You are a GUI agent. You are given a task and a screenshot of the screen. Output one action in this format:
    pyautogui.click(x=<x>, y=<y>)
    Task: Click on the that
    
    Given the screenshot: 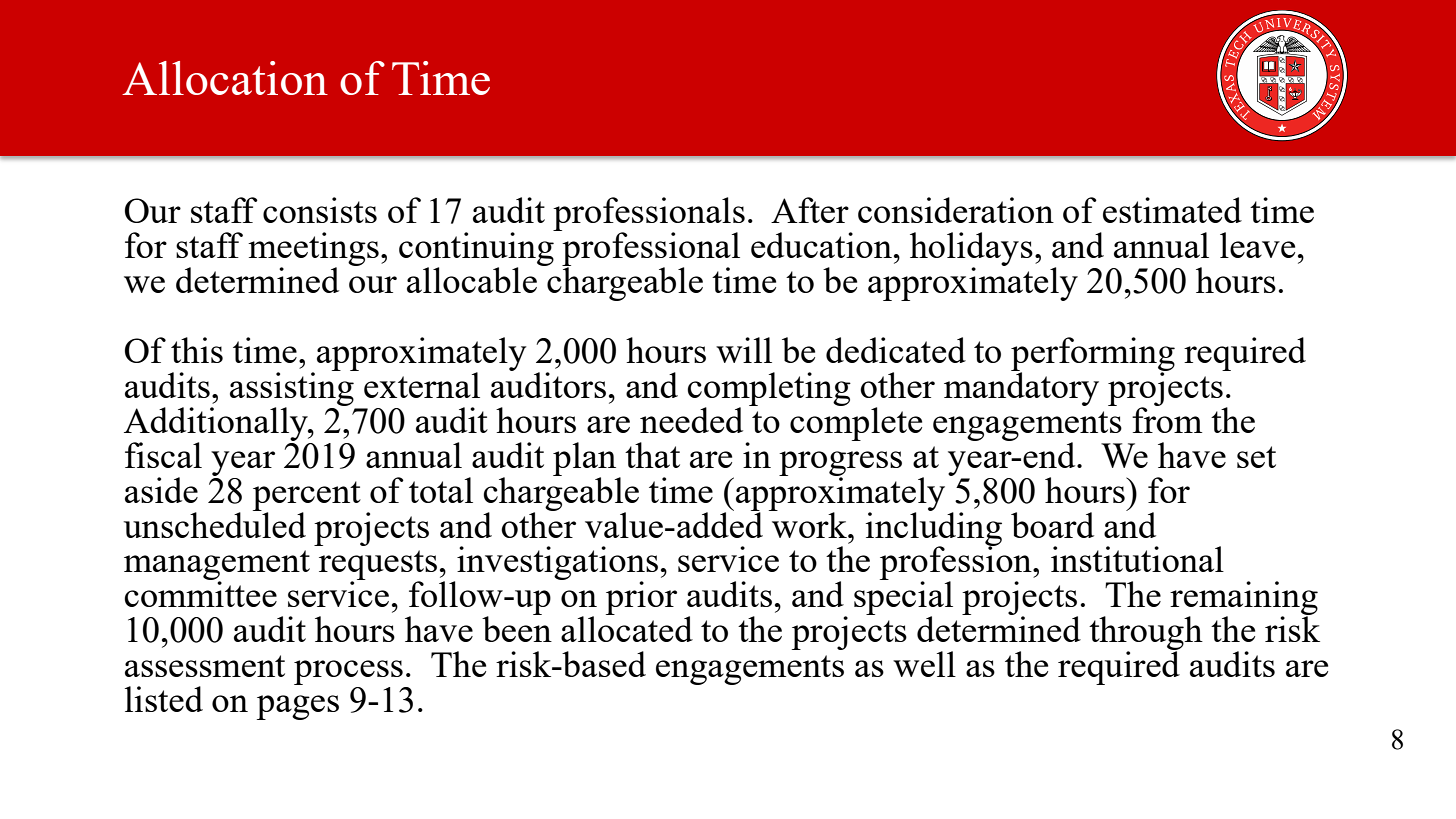 What is the action you would take?
    pyautogui.click(x=652, y=455)
